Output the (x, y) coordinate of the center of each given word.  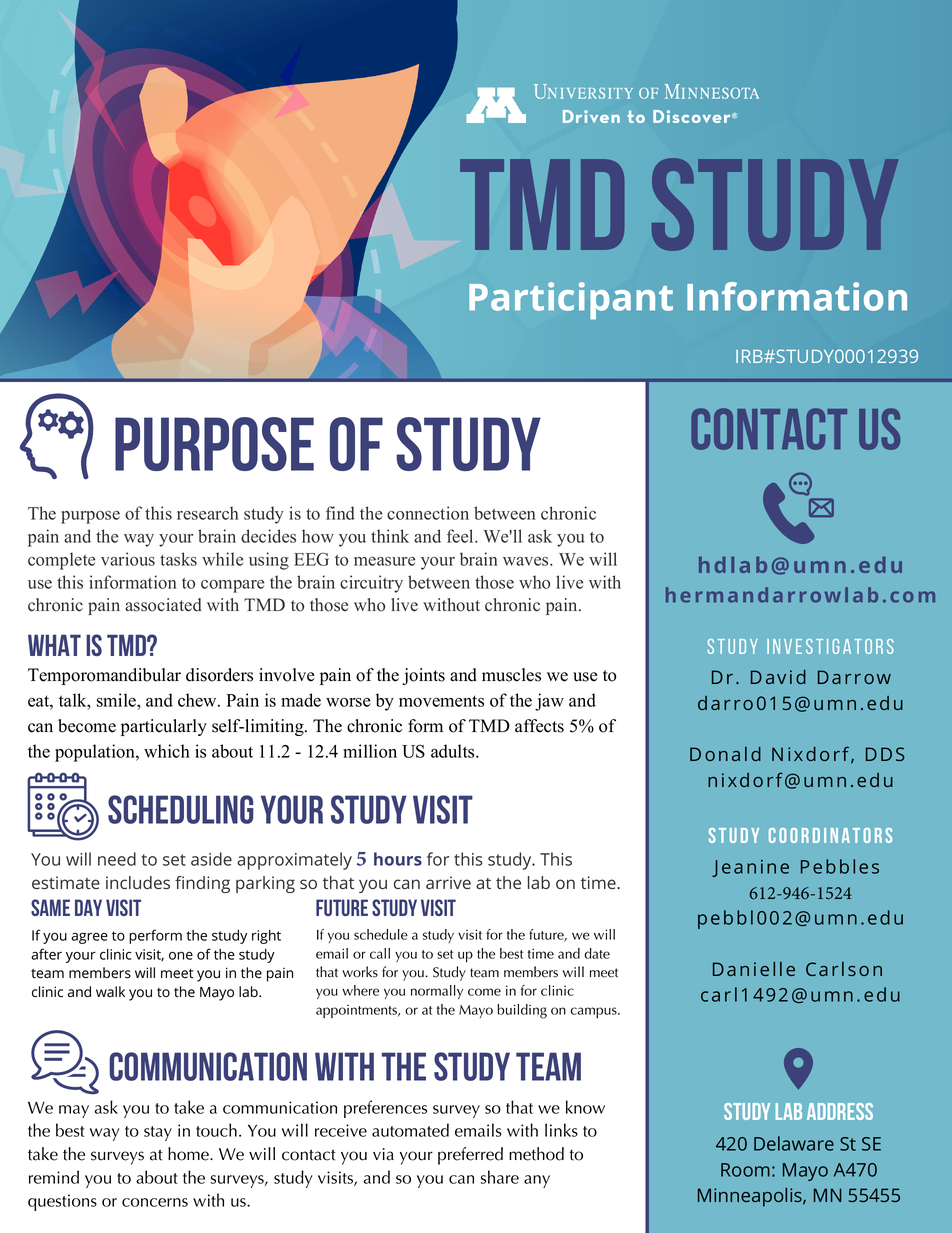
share (500, 1177)
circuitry (371, 584)
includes (138, 882)
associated (163, 605)
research (207, 513)
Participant (571, 300)
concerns (155, 1202)
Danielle (754, 969)
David (778, 677)
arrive (448, 882)
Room (745, 1170)
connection (428, 513)
